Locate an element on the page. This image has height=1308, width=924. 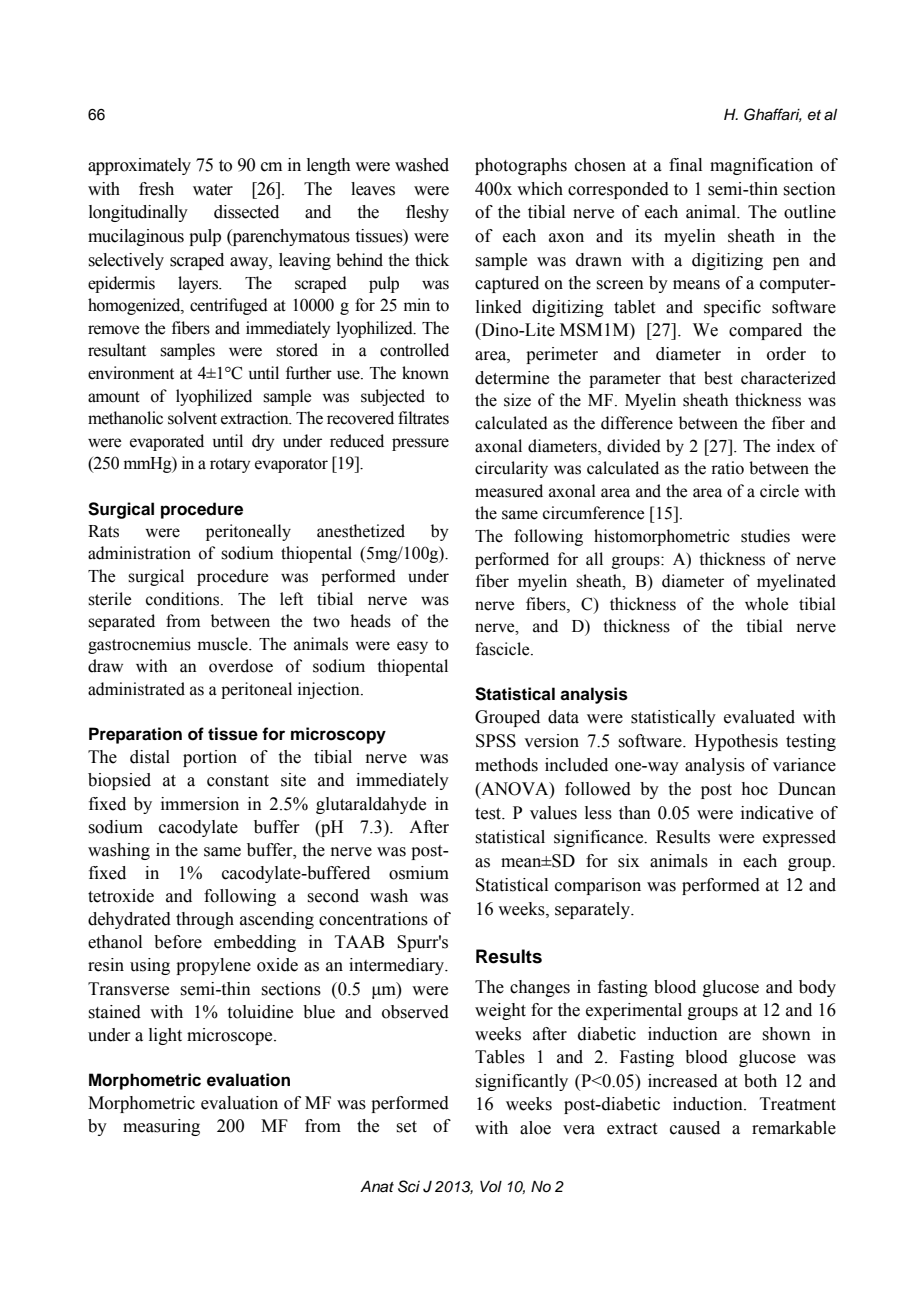
magnification is located at coordinates (761, 166).
